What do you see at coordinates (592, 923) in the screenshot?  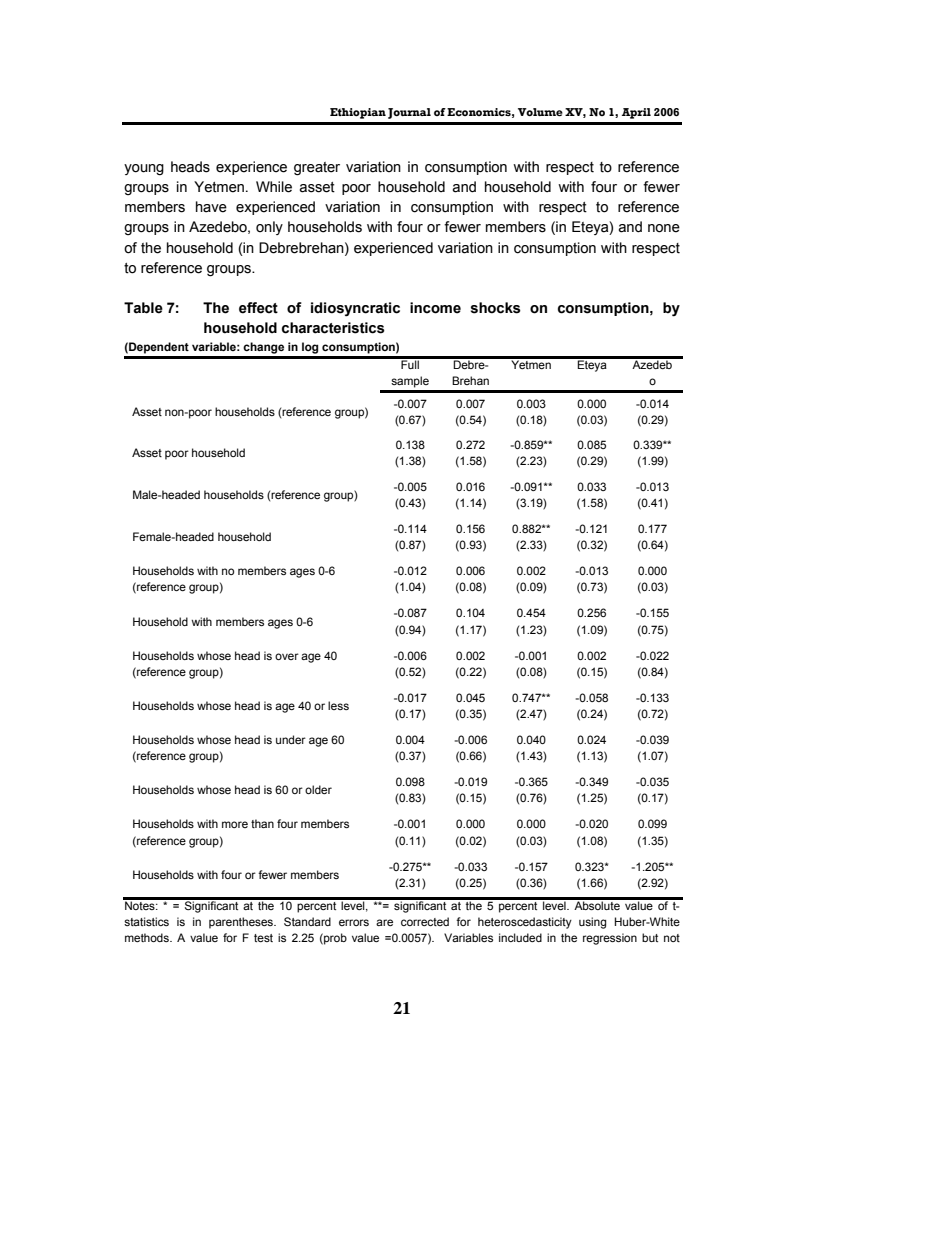 I see `using` at bounding box center [592, 923].
